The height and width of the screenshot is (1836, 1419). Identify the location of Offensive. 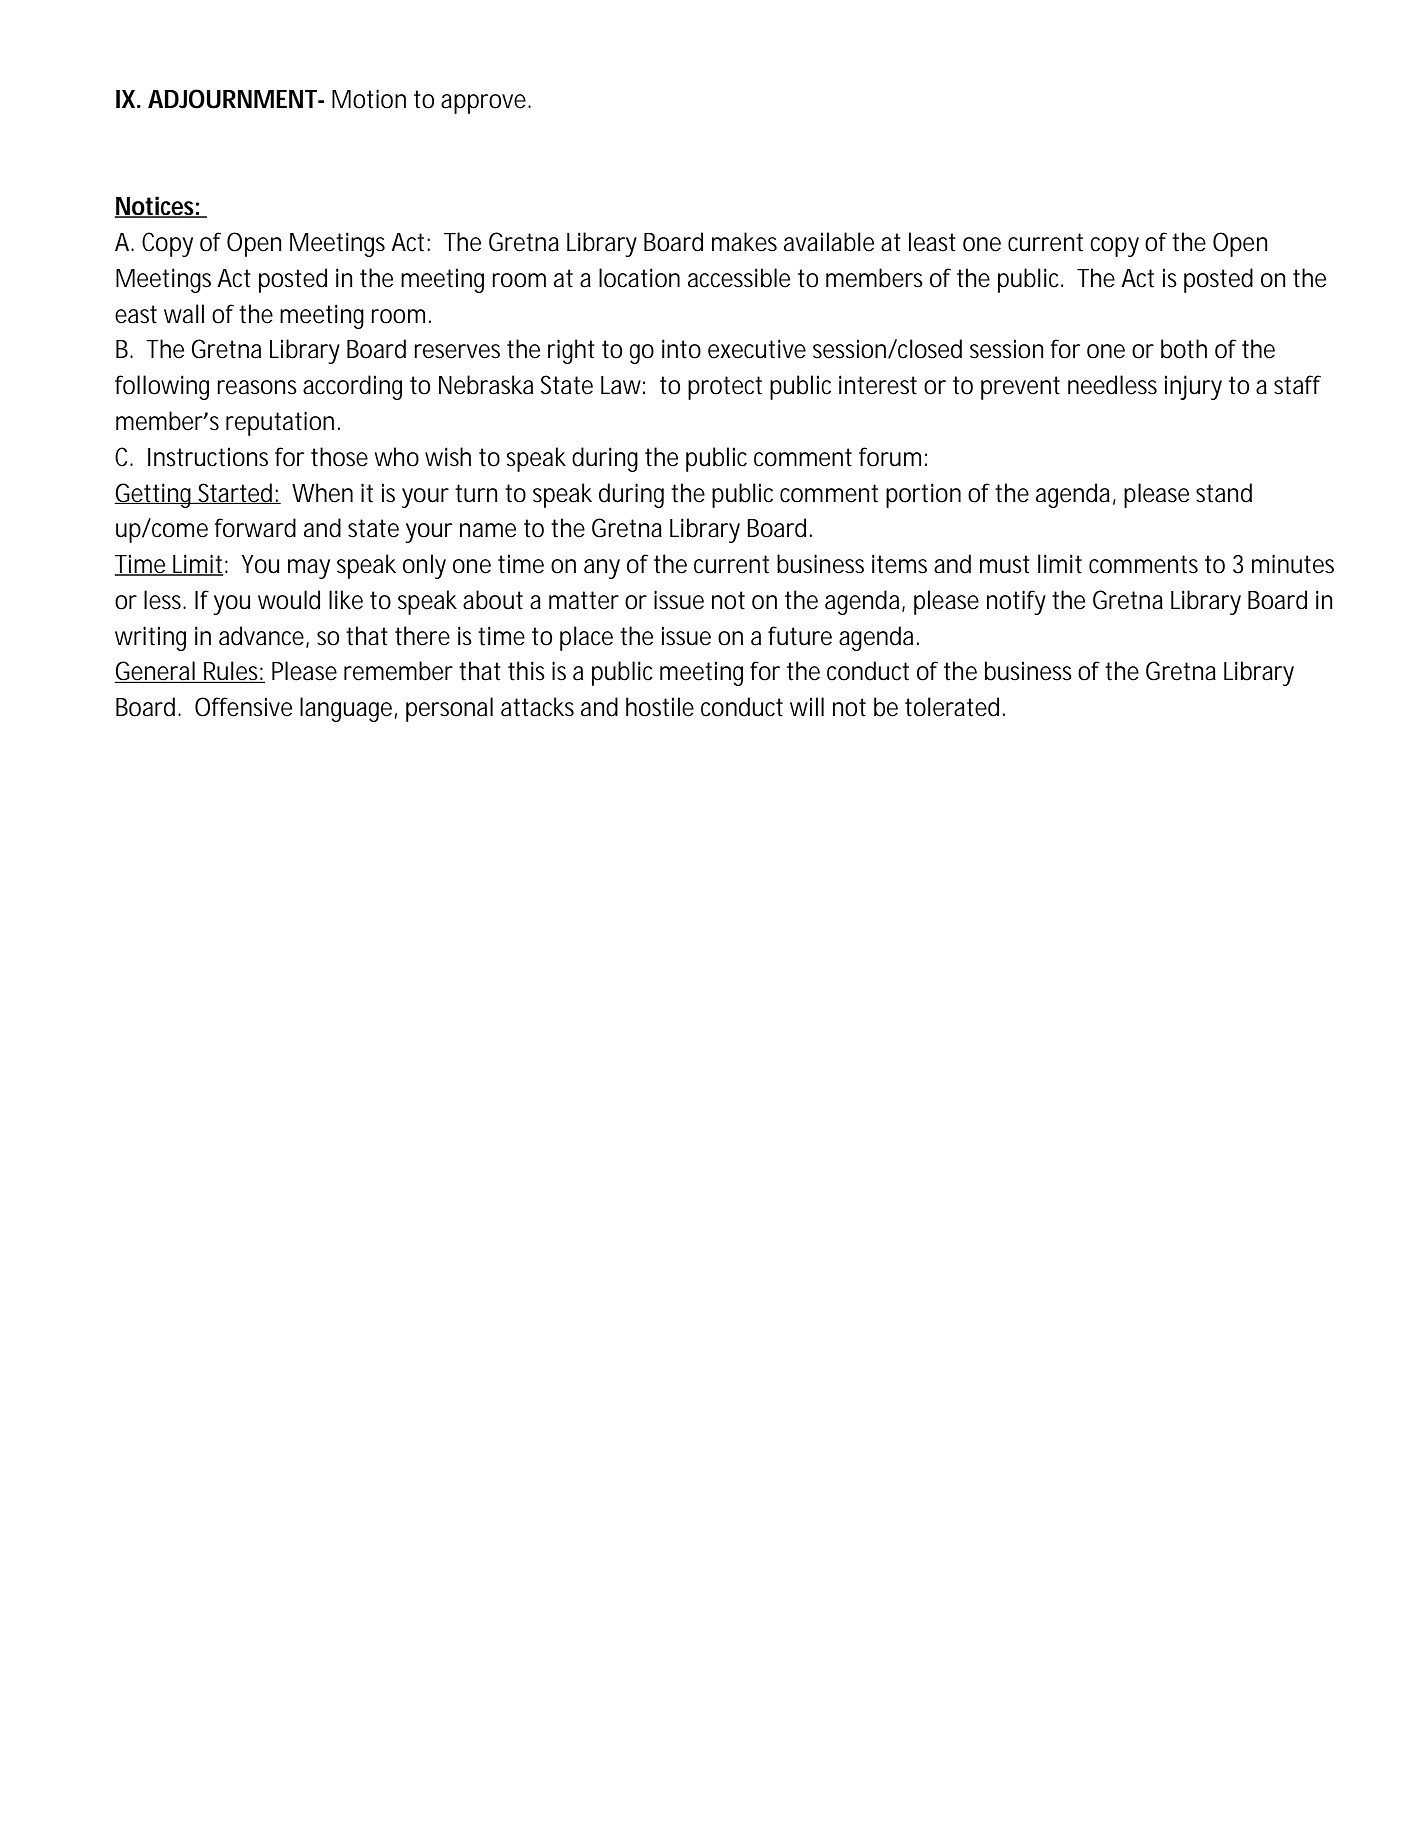
(243, 707).
